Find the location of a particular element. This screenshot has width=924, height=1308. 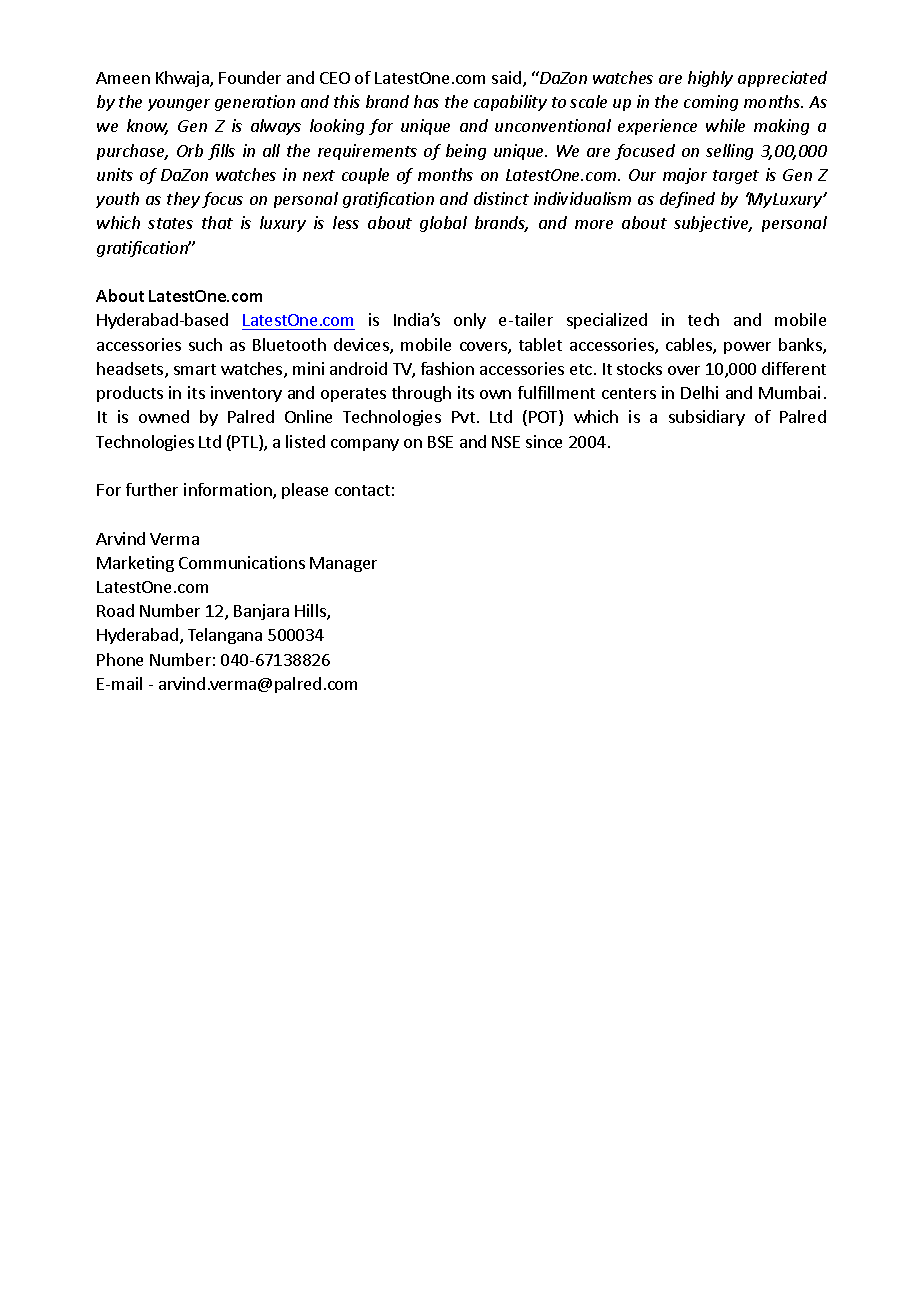

only is located at coordinates (470, 321).
